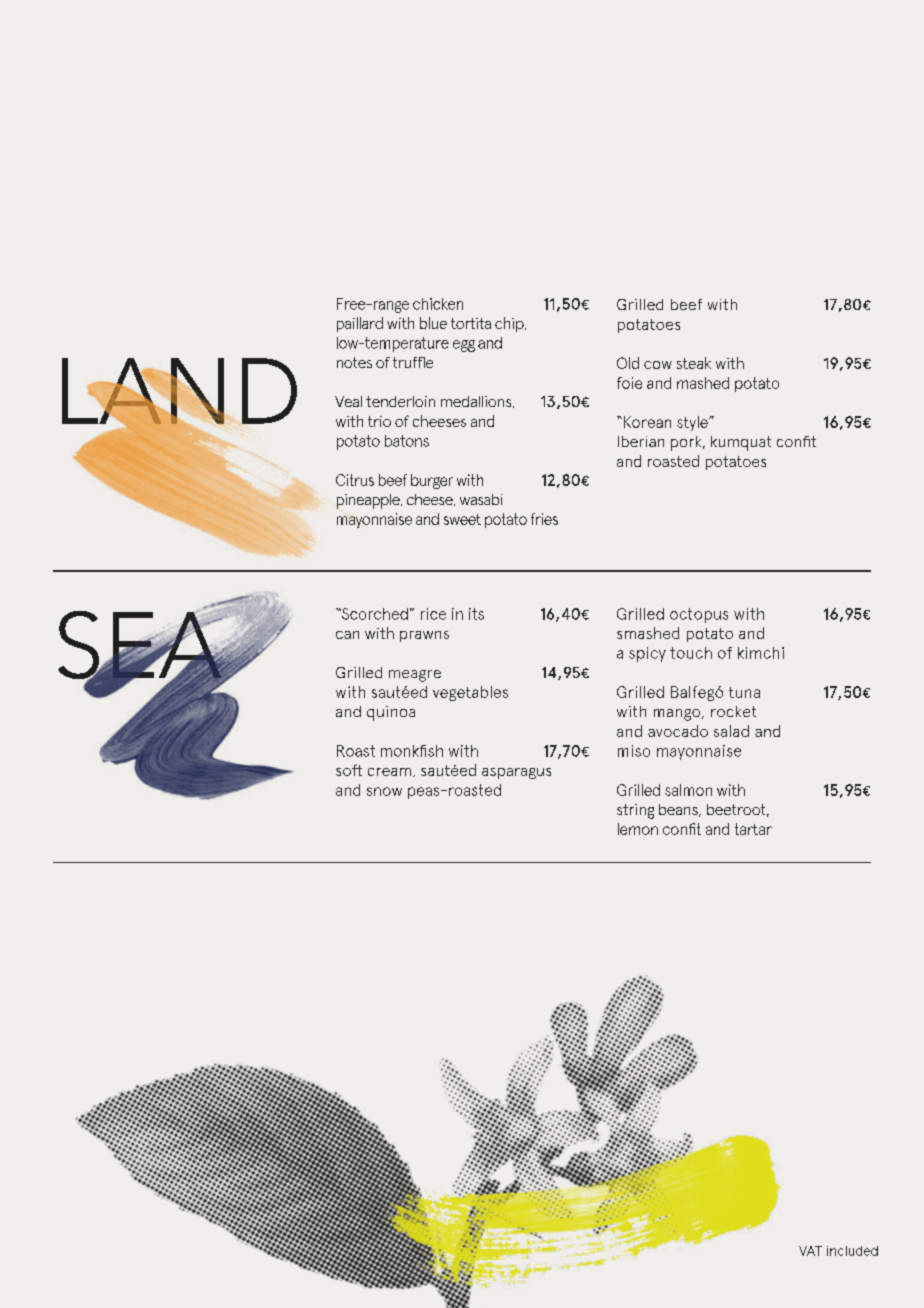 Image resolution: width=924 pixels, height=1308 pixels. What do you see at coordinates (852, 1251) in the screenshot?
I see `included` at bounding box center [852, 1251].
